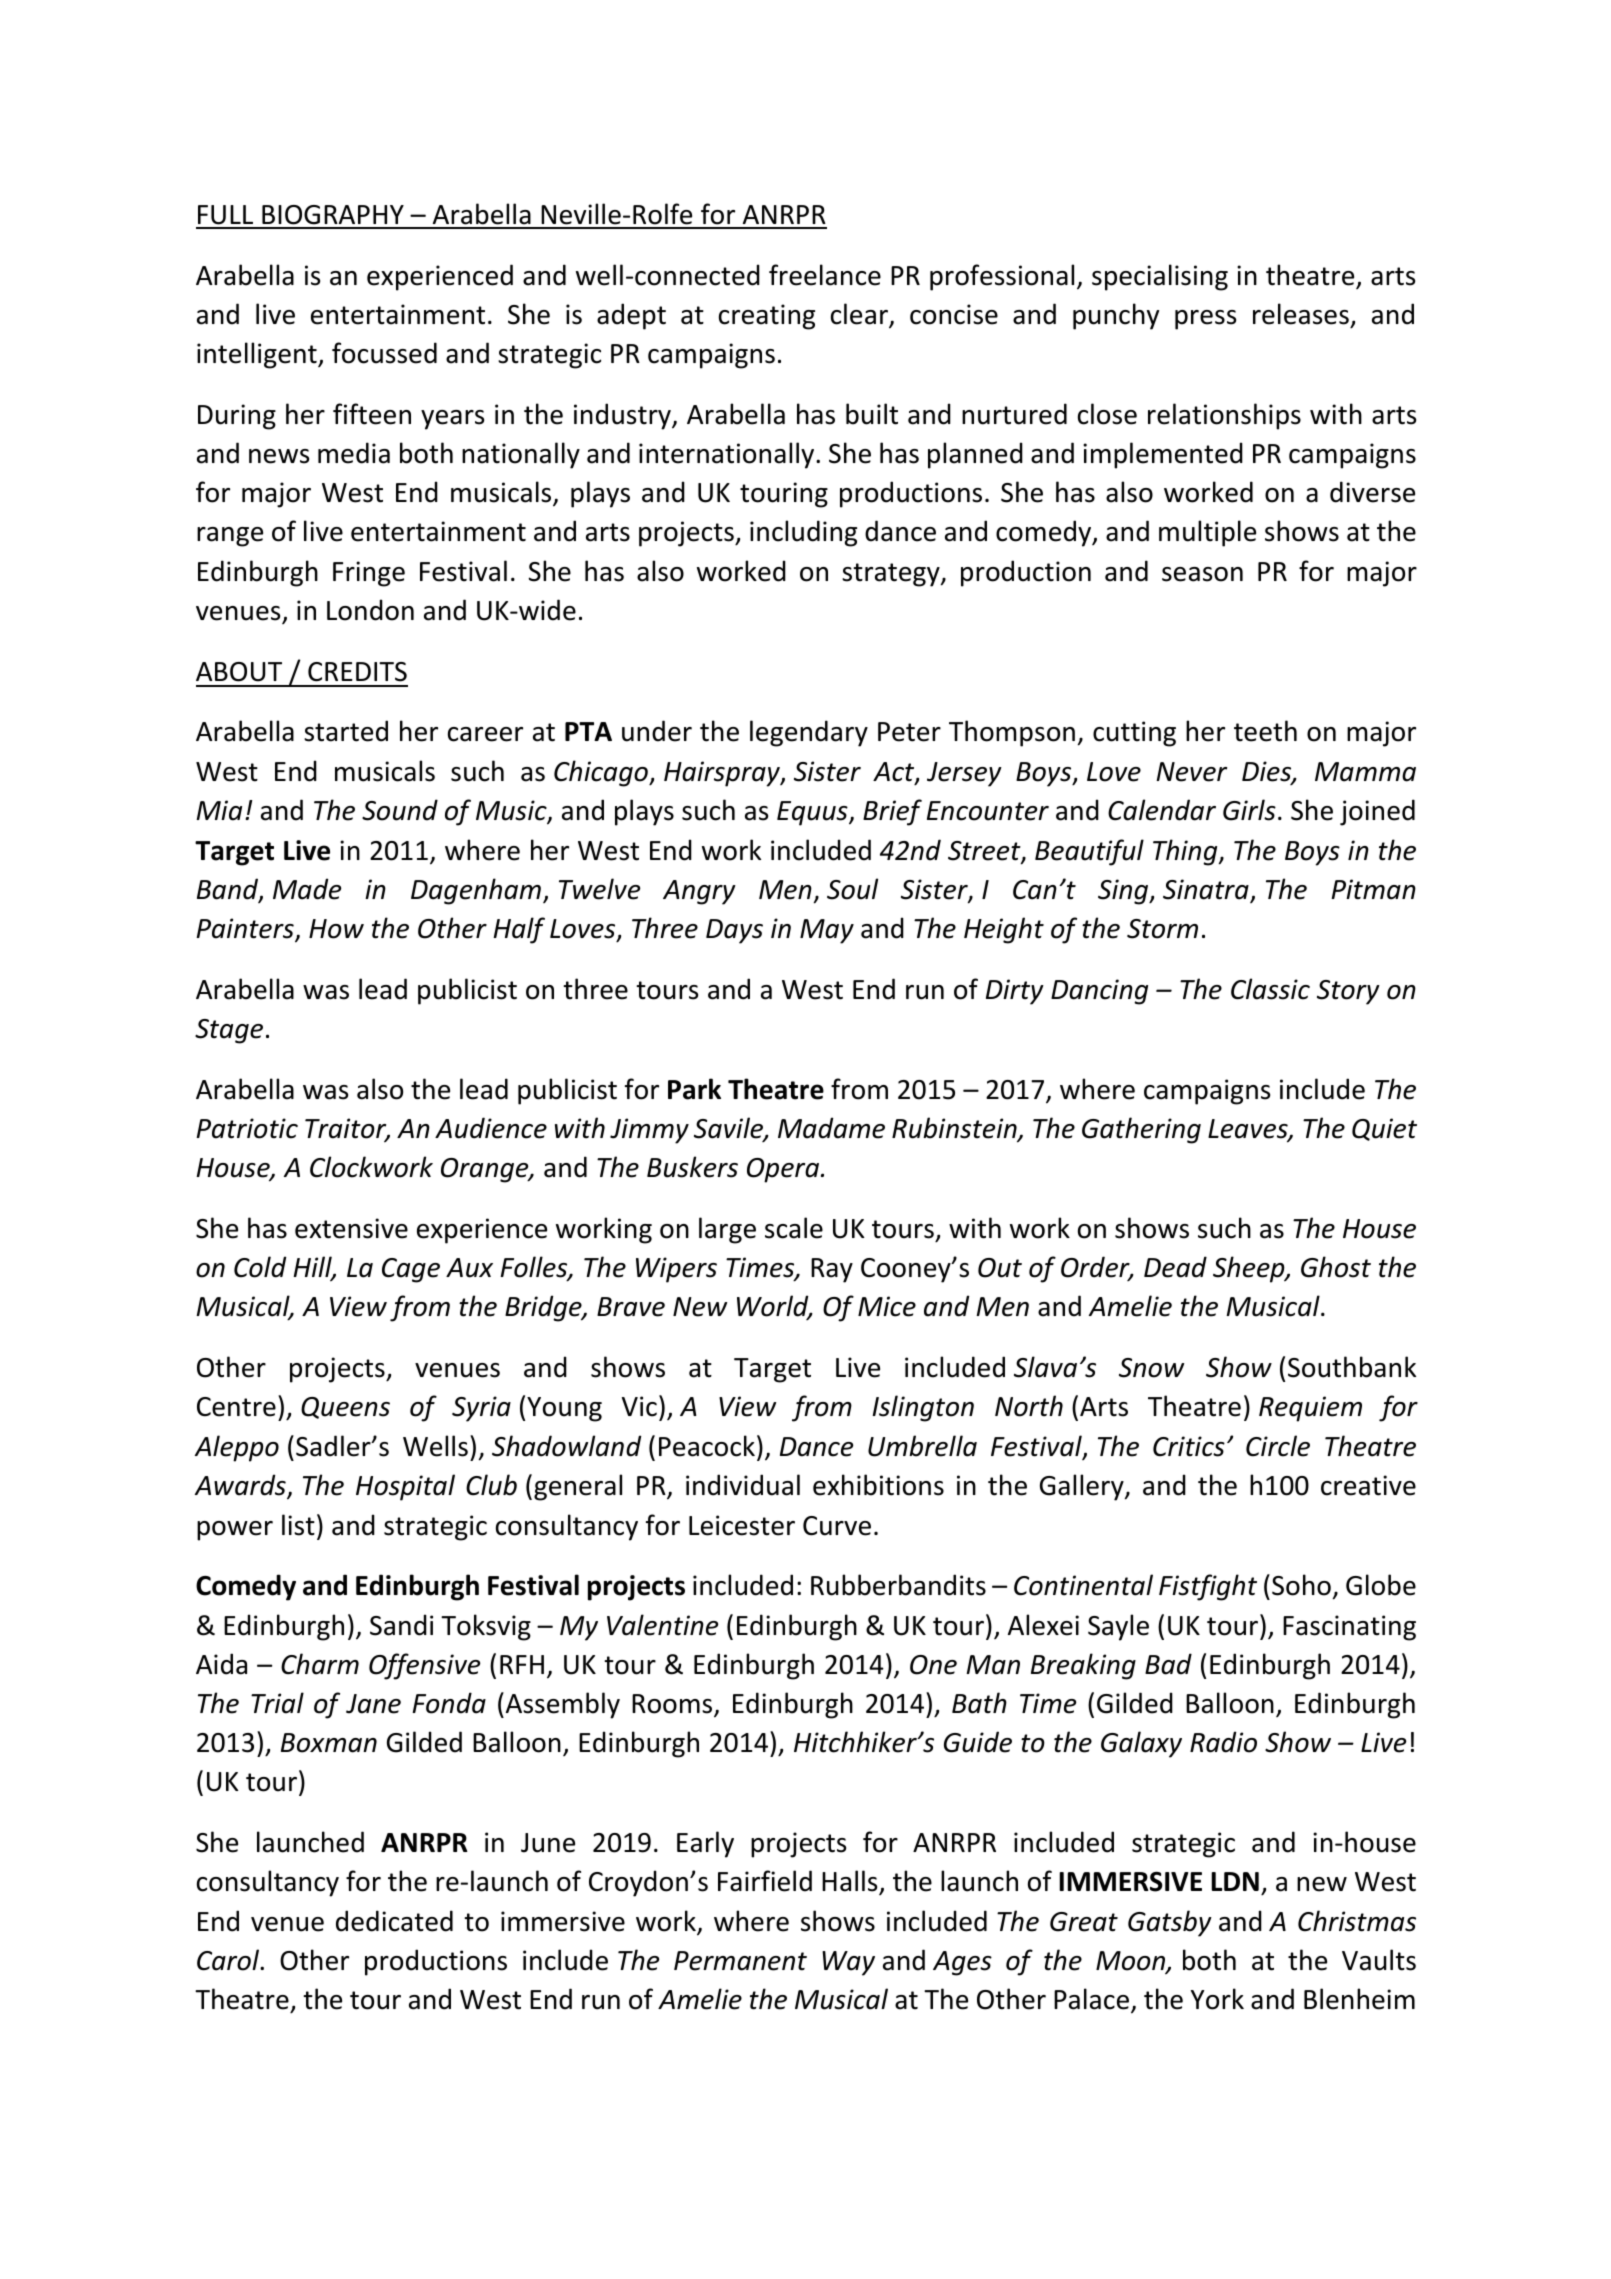  Describe the element at coordinates (767, 317) in the screenshot. I see `creating` at that location.
